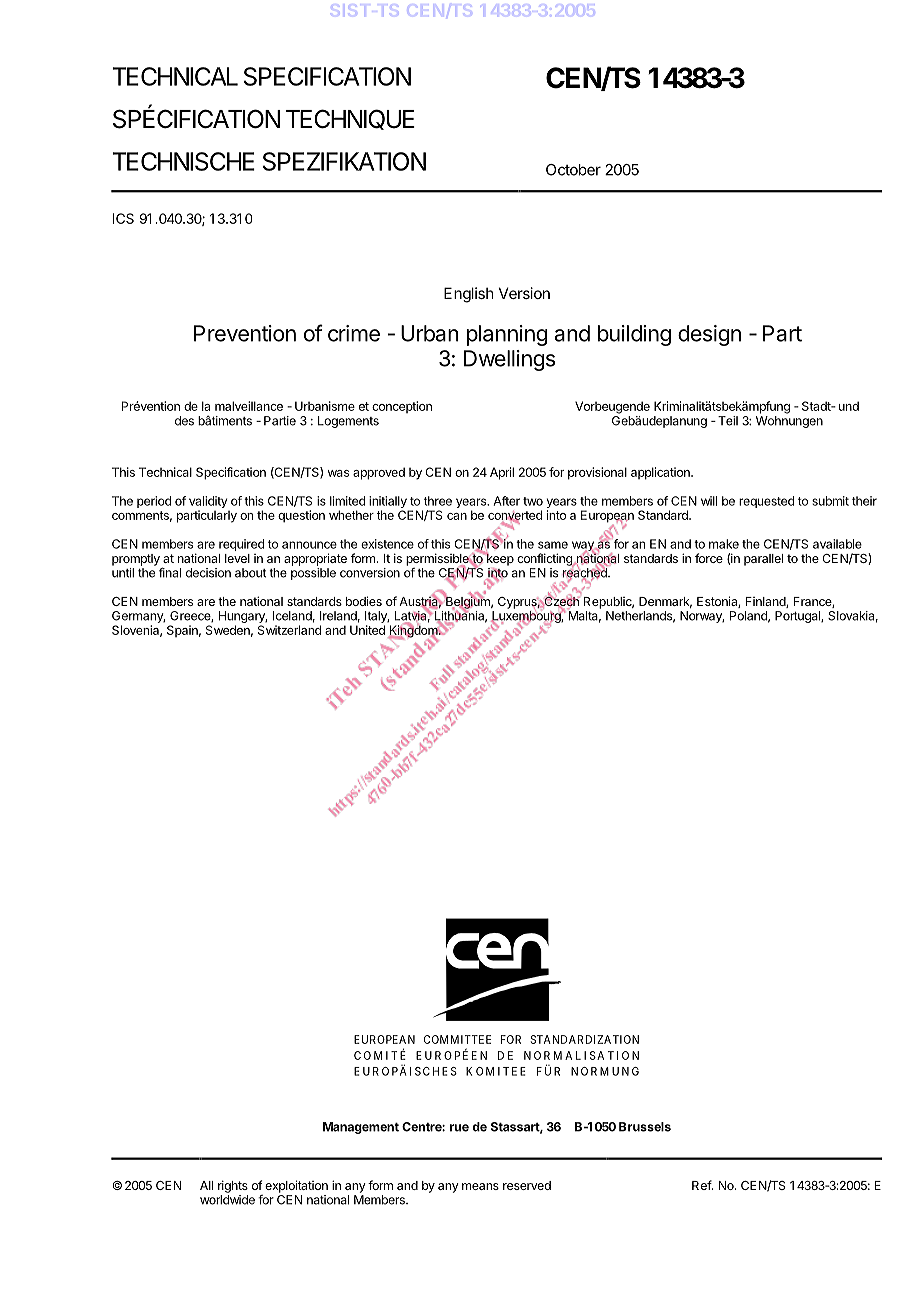  I want to click on means, so click(480, 1186).
